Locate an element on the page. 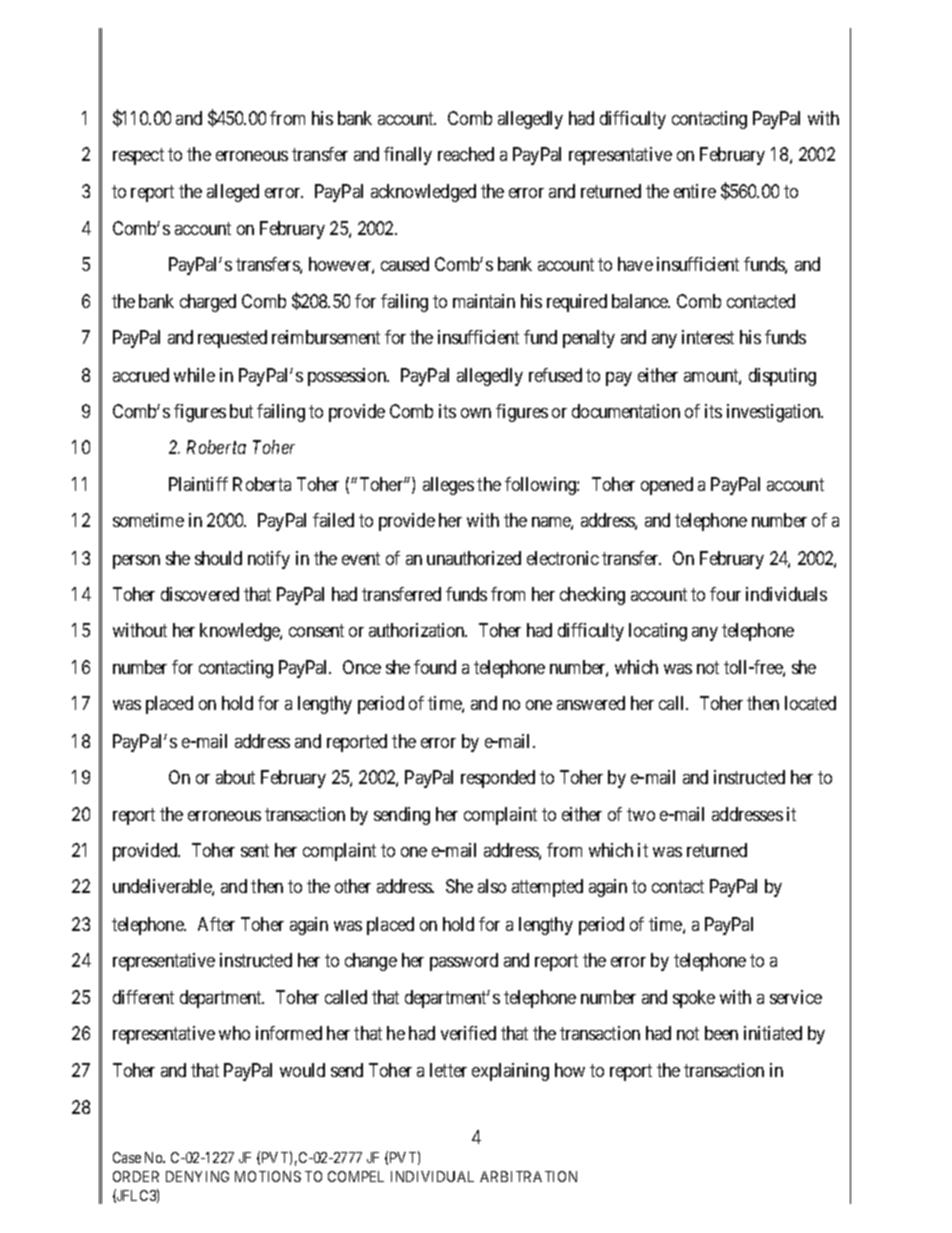 This page has height=1233, width=952. two is located at coordinates (641, 814).
